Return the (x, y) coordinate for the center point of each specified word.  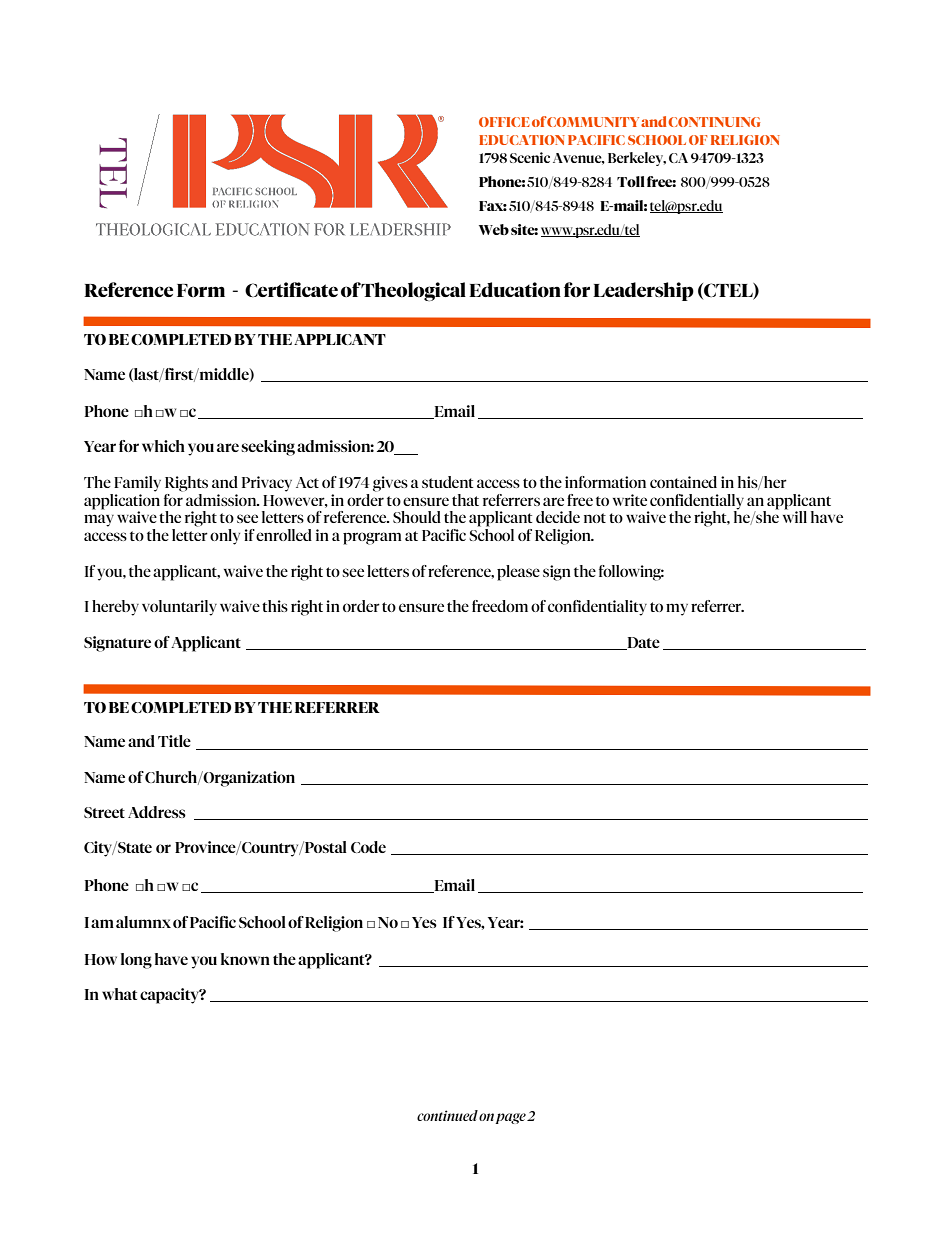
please (518, 573)
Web (494, 229)
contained (683, 482)
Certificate (291, 289)
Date (642, 643)
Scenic (530, 157)
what (119, 994)
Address (157, 812)
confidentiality (597, 608)
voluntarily (179, 608)
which (163, 446)
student (447, 482)
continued (447, 1115)
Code (368, 847)
